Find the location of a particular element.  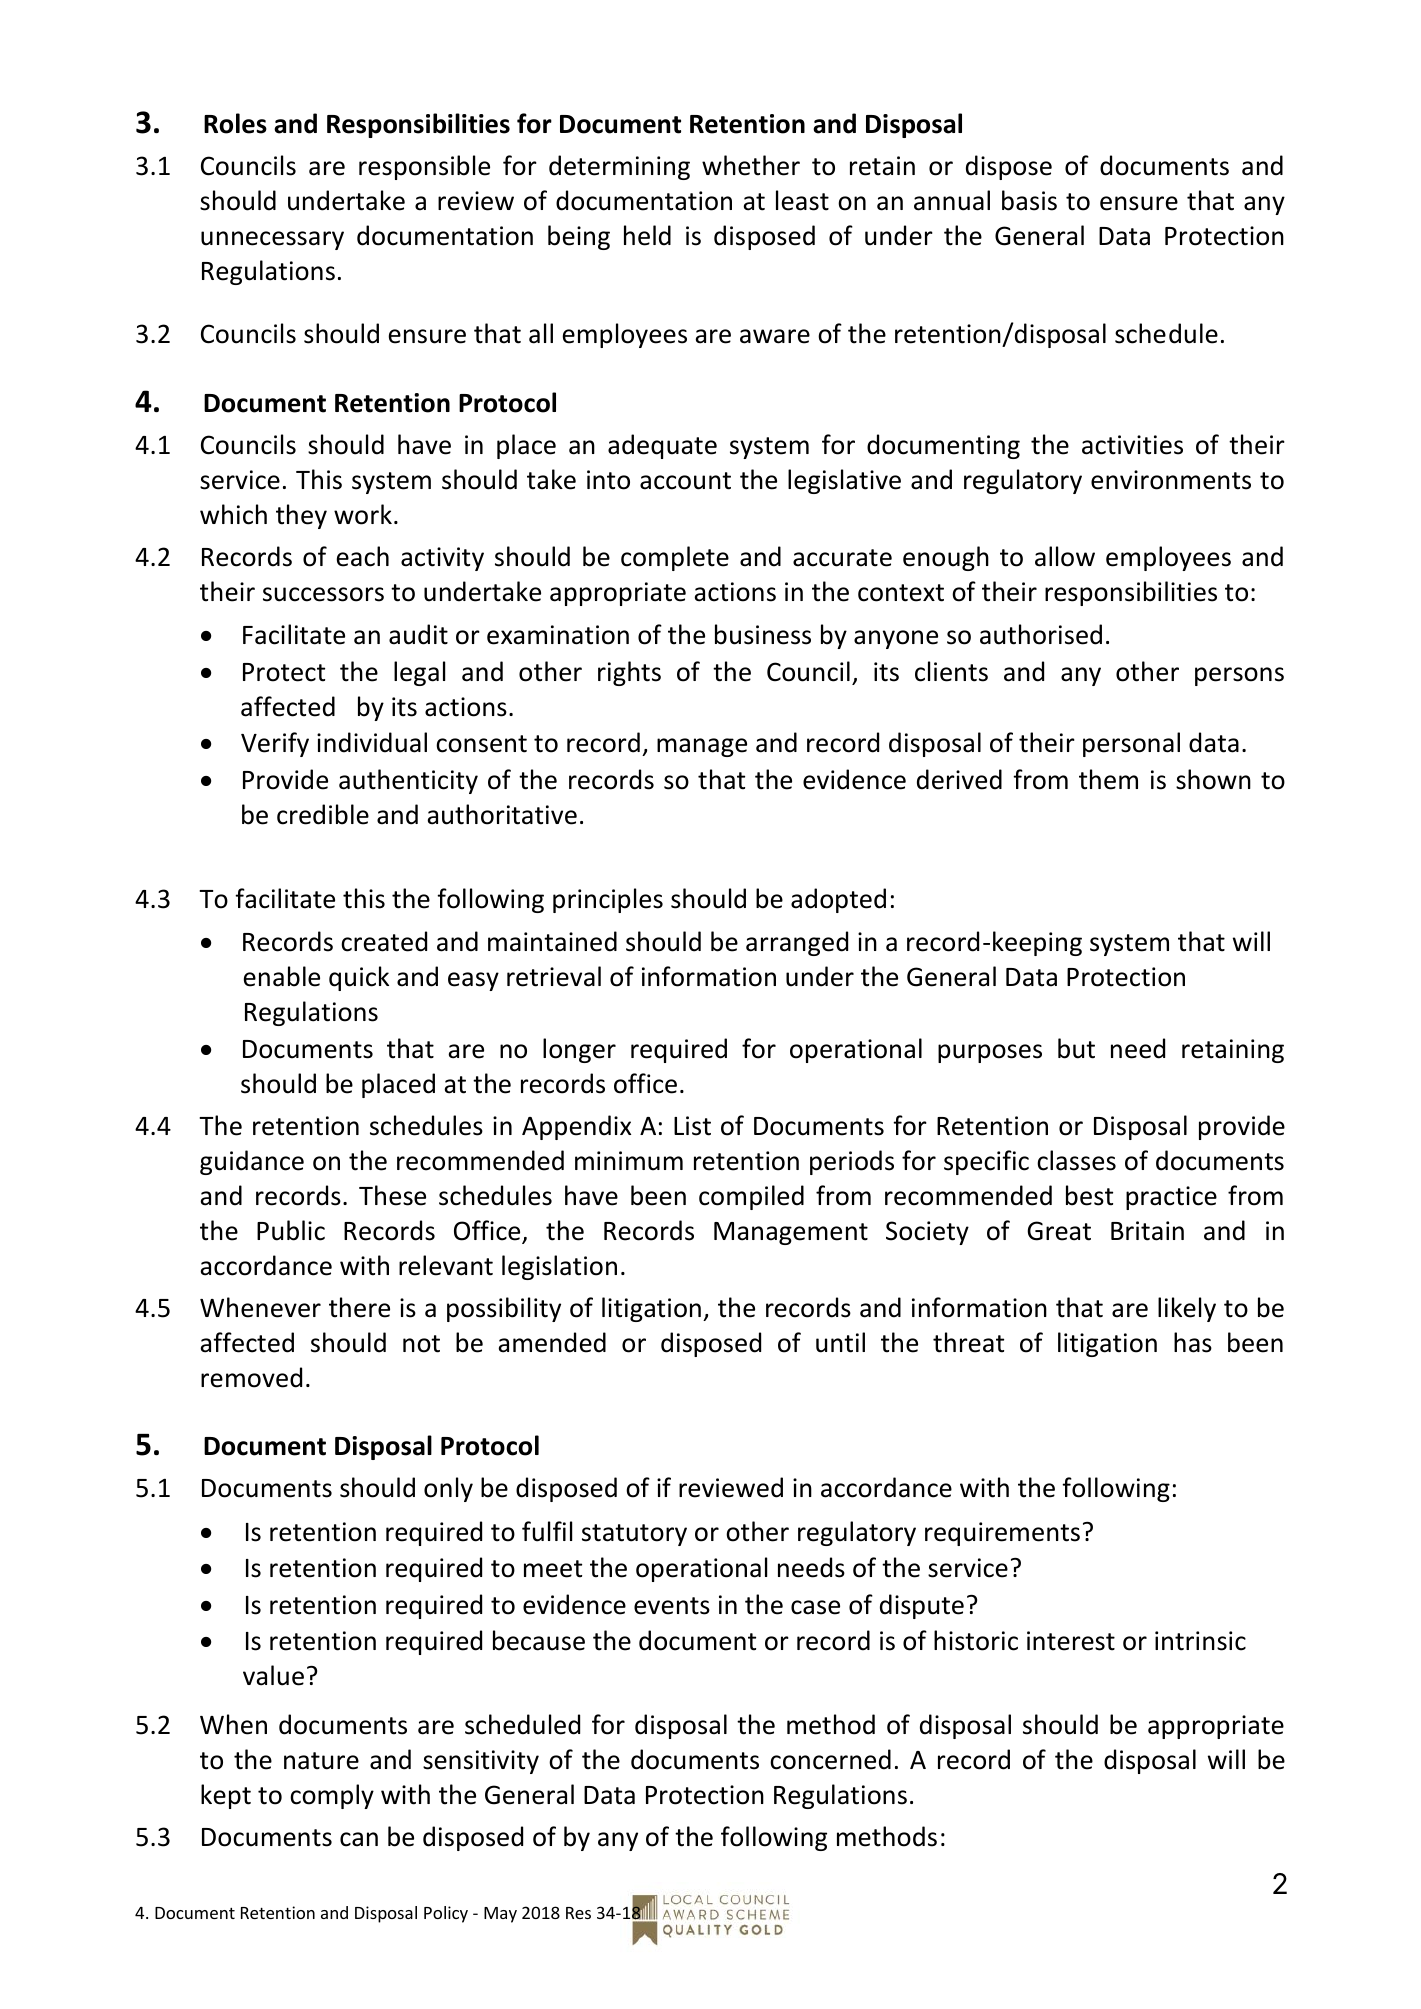

adopted is located at coordinates (838, 900).
